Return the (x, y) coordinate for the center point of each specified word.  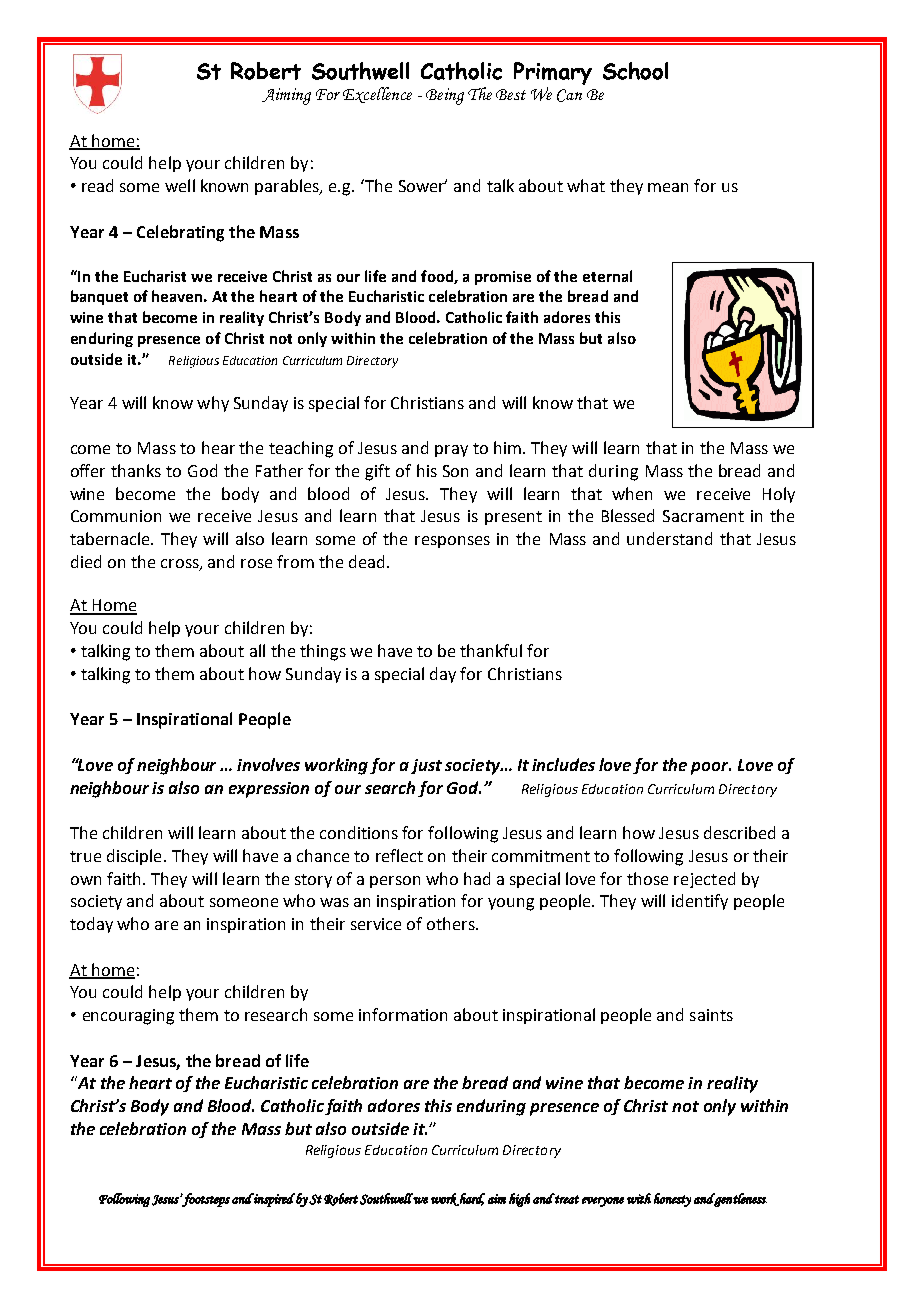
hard (471, 1199)
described (739, 832)
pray (451, 451)
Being (445, 96)
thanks (136, 470)
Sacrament (703, 516)
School (635, 71)
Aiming (286, 96)
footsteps (205, 1200)
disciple (134, 857)
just (426, 766)
